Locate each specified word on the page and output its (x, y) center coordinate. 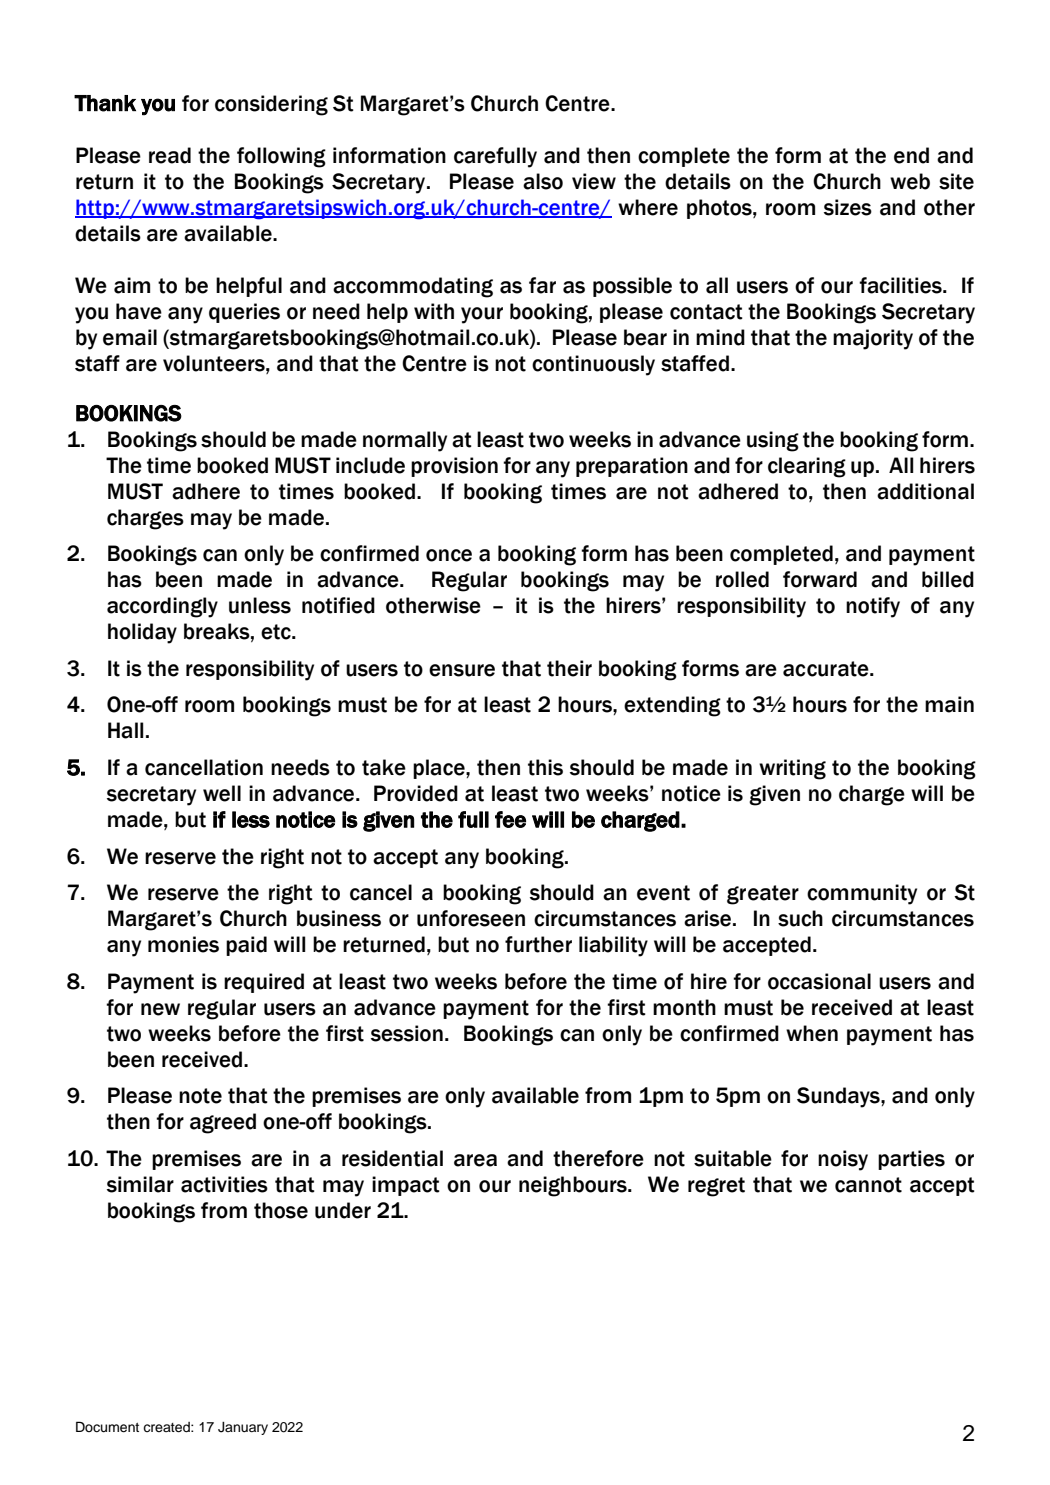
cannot (868, 1185)
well (222, 793)
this (545, 767)
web (910, 181)
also (543, 181)
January (243, 1428)
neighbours (574, 1186)
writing (792, 769)
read (170, 155)
